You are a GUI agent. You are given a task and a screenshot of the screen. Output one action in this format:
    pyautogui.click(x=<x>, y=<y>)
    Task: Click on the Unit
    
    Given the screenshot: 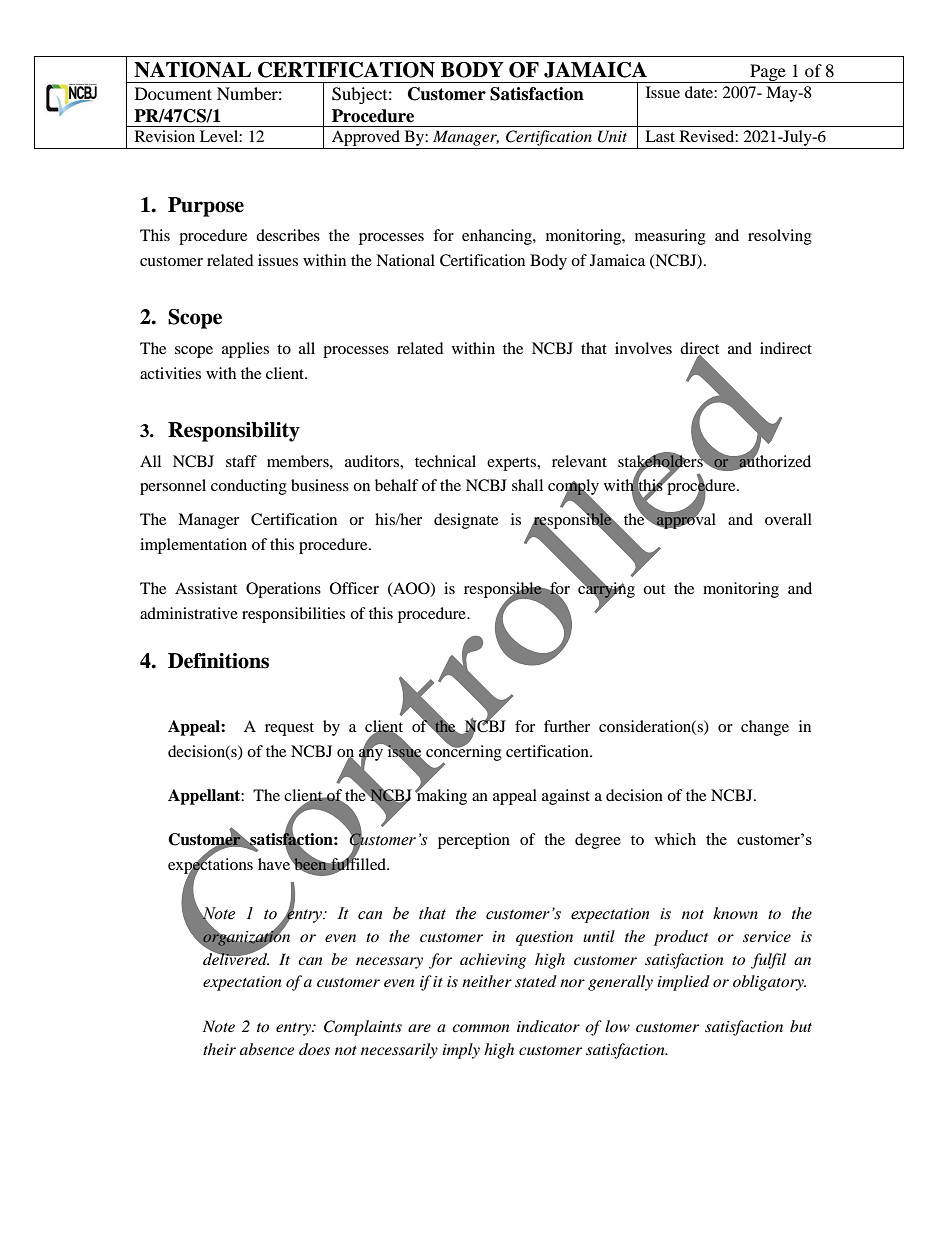 What is the action you would take?
    pyautogui.click(x=612, y=136)
